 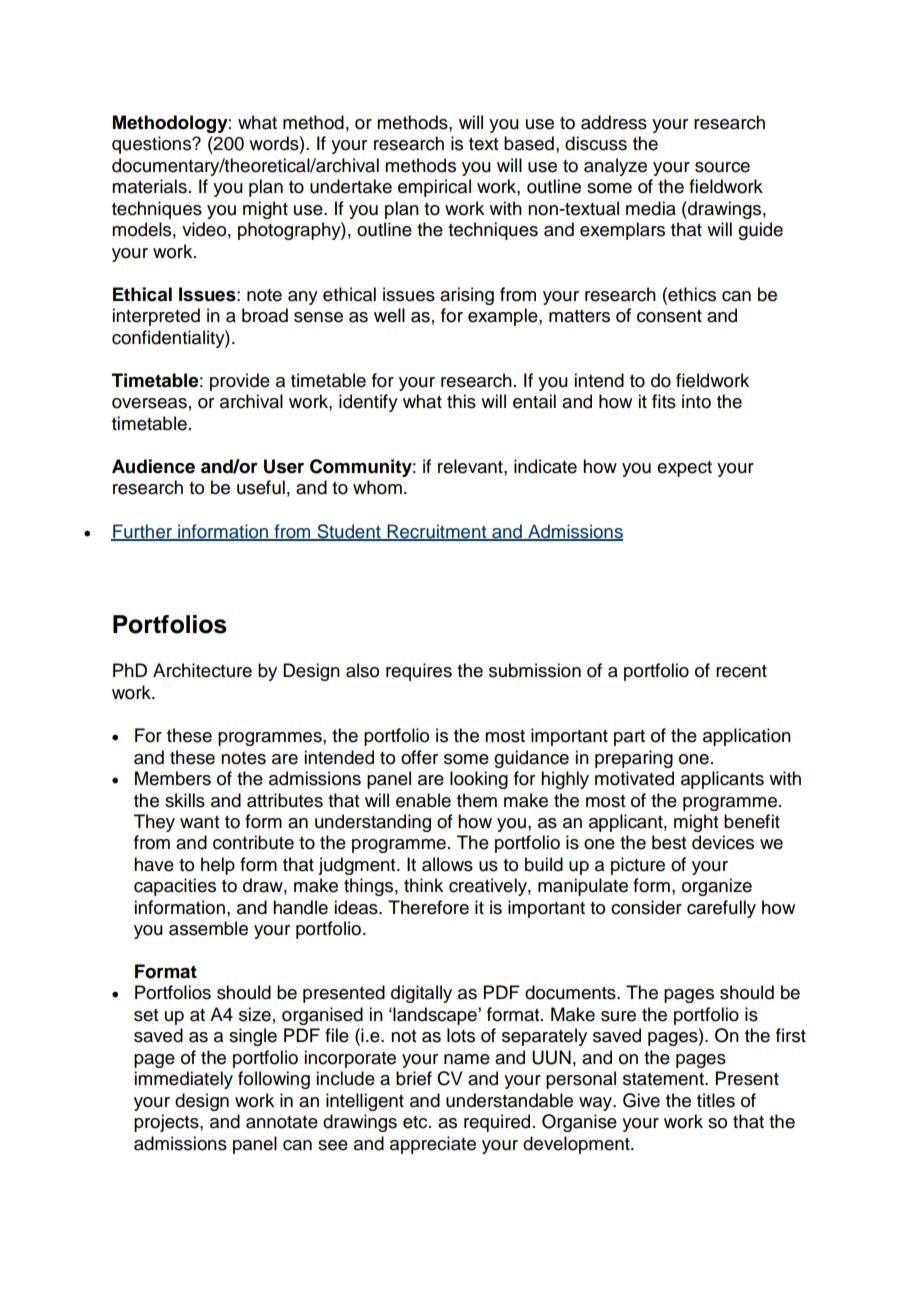 I want to click on requires, so click(x=419, y=672).
